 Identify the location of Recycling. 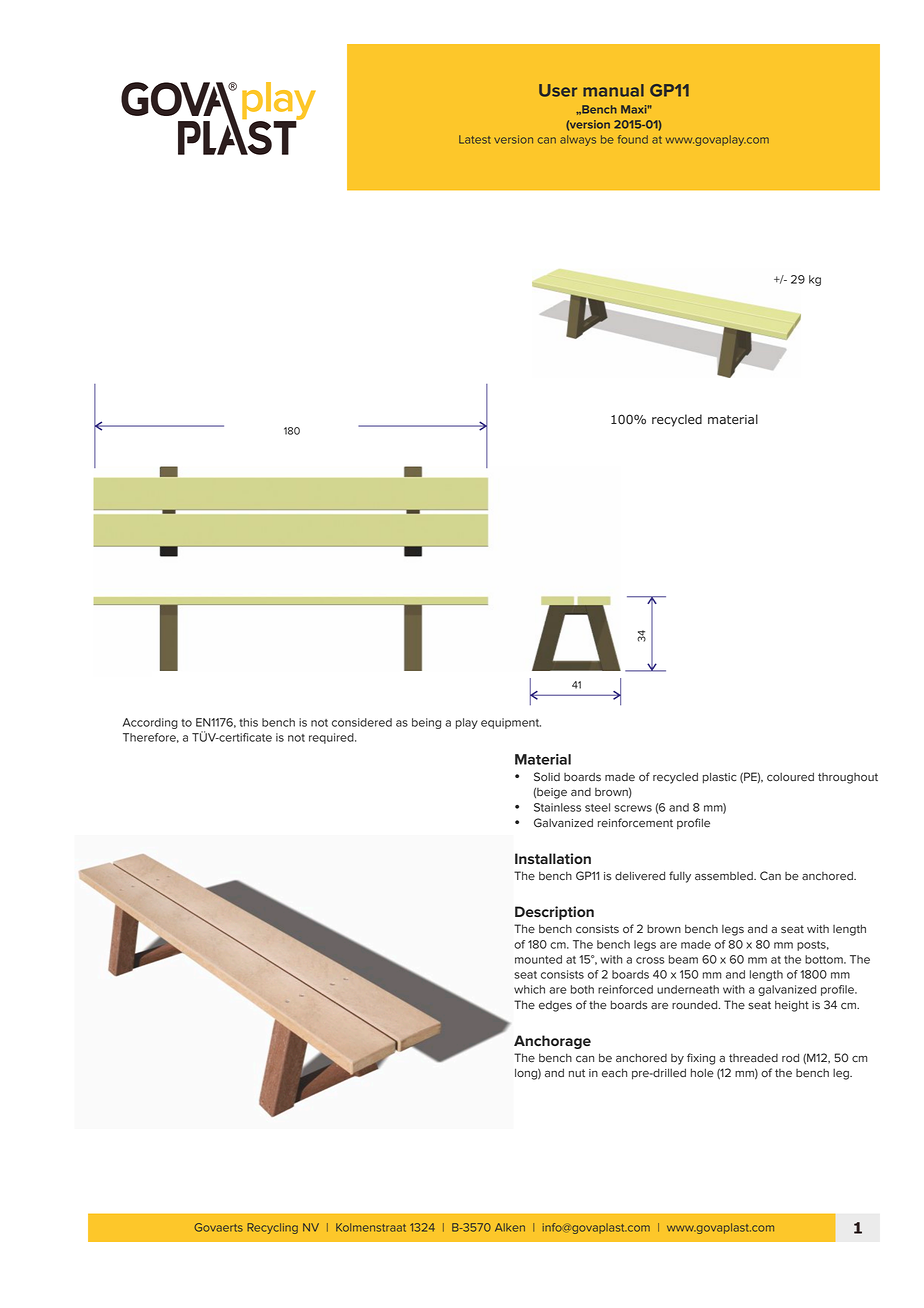
(272, 1228).
